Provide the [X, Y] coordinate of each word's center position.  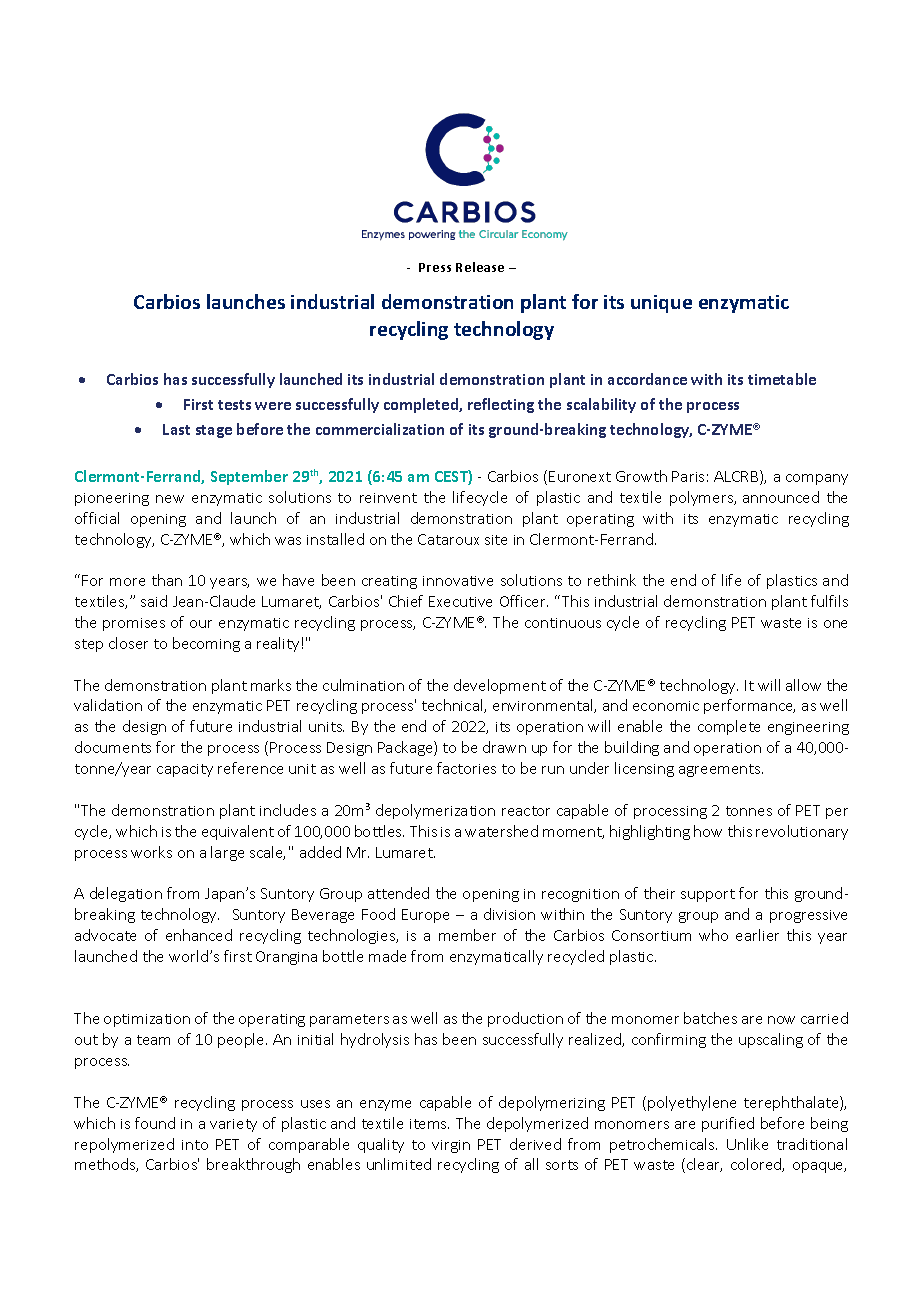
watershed [501, 831]
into [195, 1145]
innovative [458, 581]
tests [234, 405]
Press [435, 267]
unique [661, 304]
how [708, 831]
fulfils [829, 601]
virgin [451, 1146]
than [167, 580]
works [151, 852]
